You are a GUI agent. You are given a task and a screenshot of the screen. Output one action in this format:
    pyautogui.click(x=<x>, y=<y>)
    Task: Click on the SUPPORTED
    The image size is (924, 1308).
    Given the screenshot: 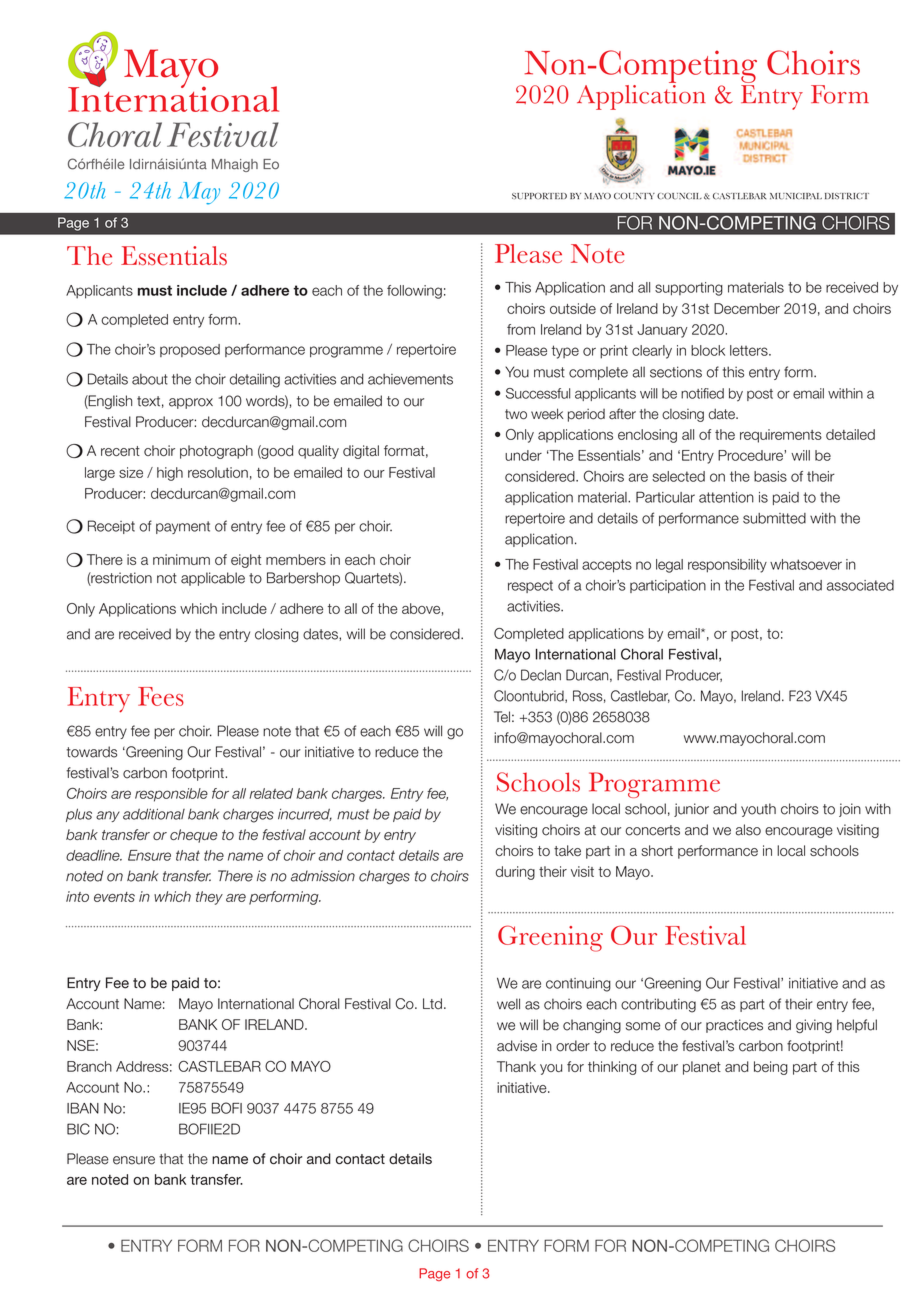 What is the action you would take?
    pyautogui.click(x=539, y=196)
